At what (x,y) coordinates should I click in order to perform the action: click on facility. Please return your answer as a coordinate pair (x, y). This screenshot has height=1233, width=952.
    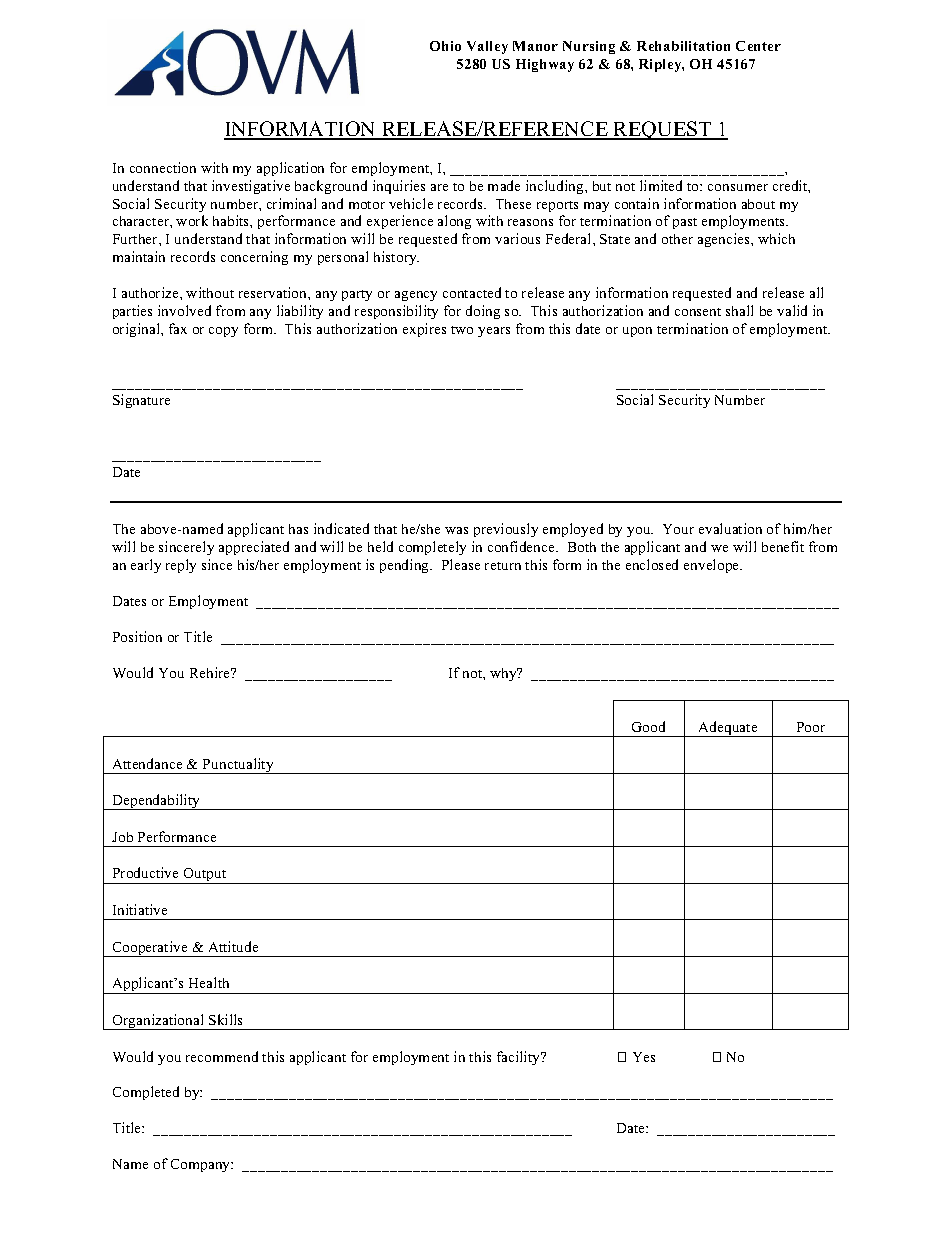
    Looking at the image, I should click on (520, 1058).
